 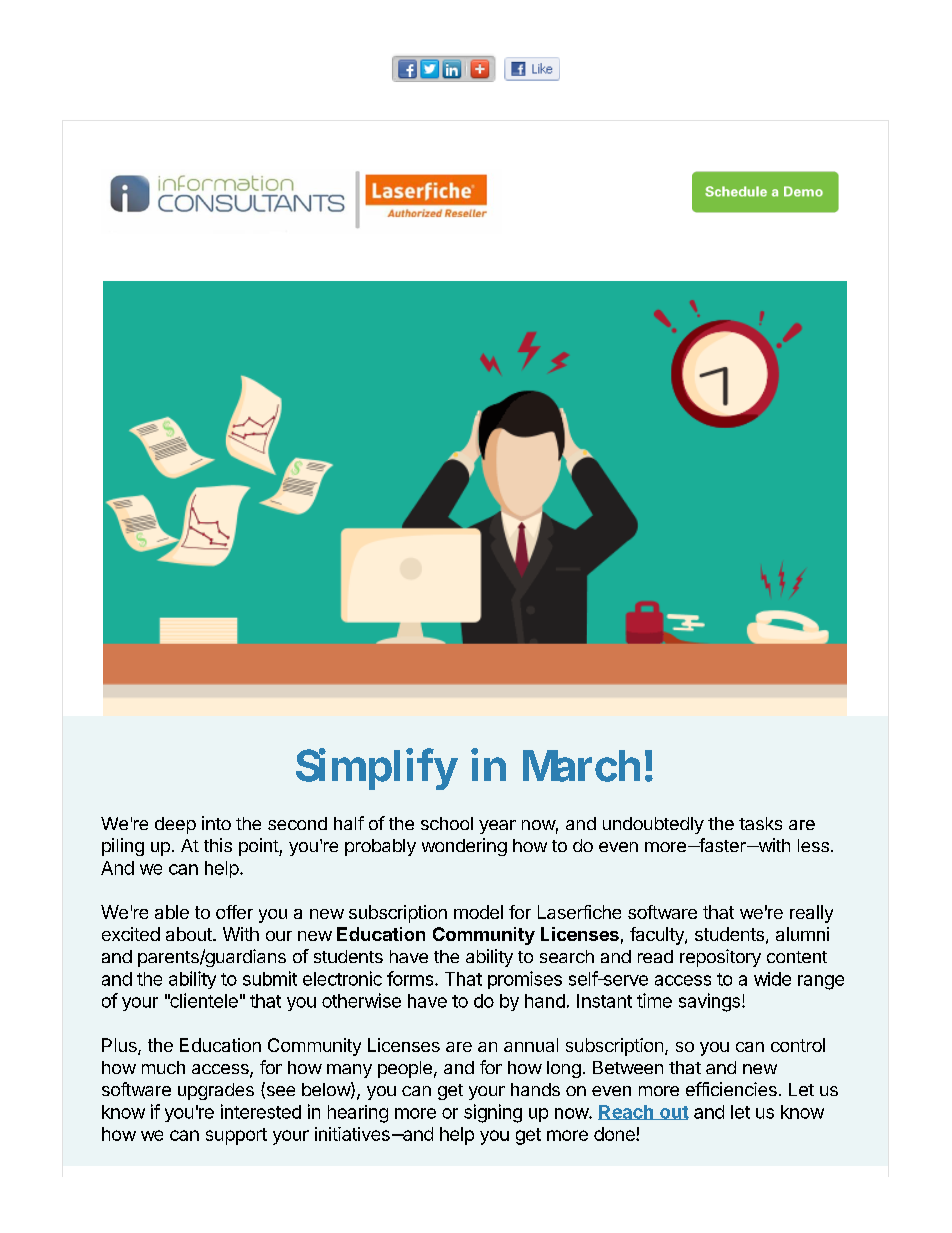 What do you see at coordinates (760, 823) in the image?
I see `tasks` at bounding box center [760, 823].
